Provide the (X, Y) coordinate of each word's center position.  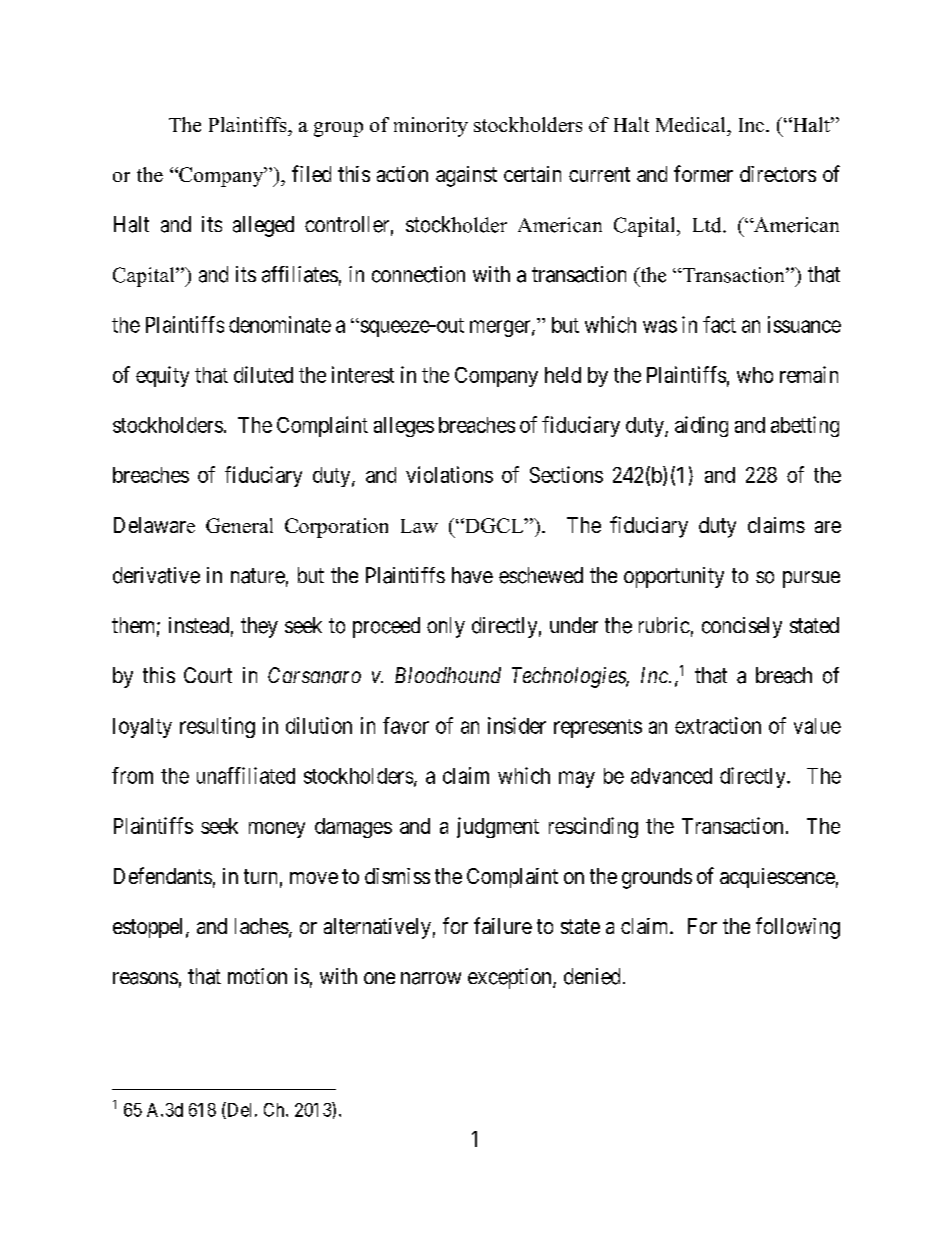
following (798, 928)
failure (503, 925)
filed (311, 173)
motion (257, 976)
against (466, 176)
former (703, 173)
